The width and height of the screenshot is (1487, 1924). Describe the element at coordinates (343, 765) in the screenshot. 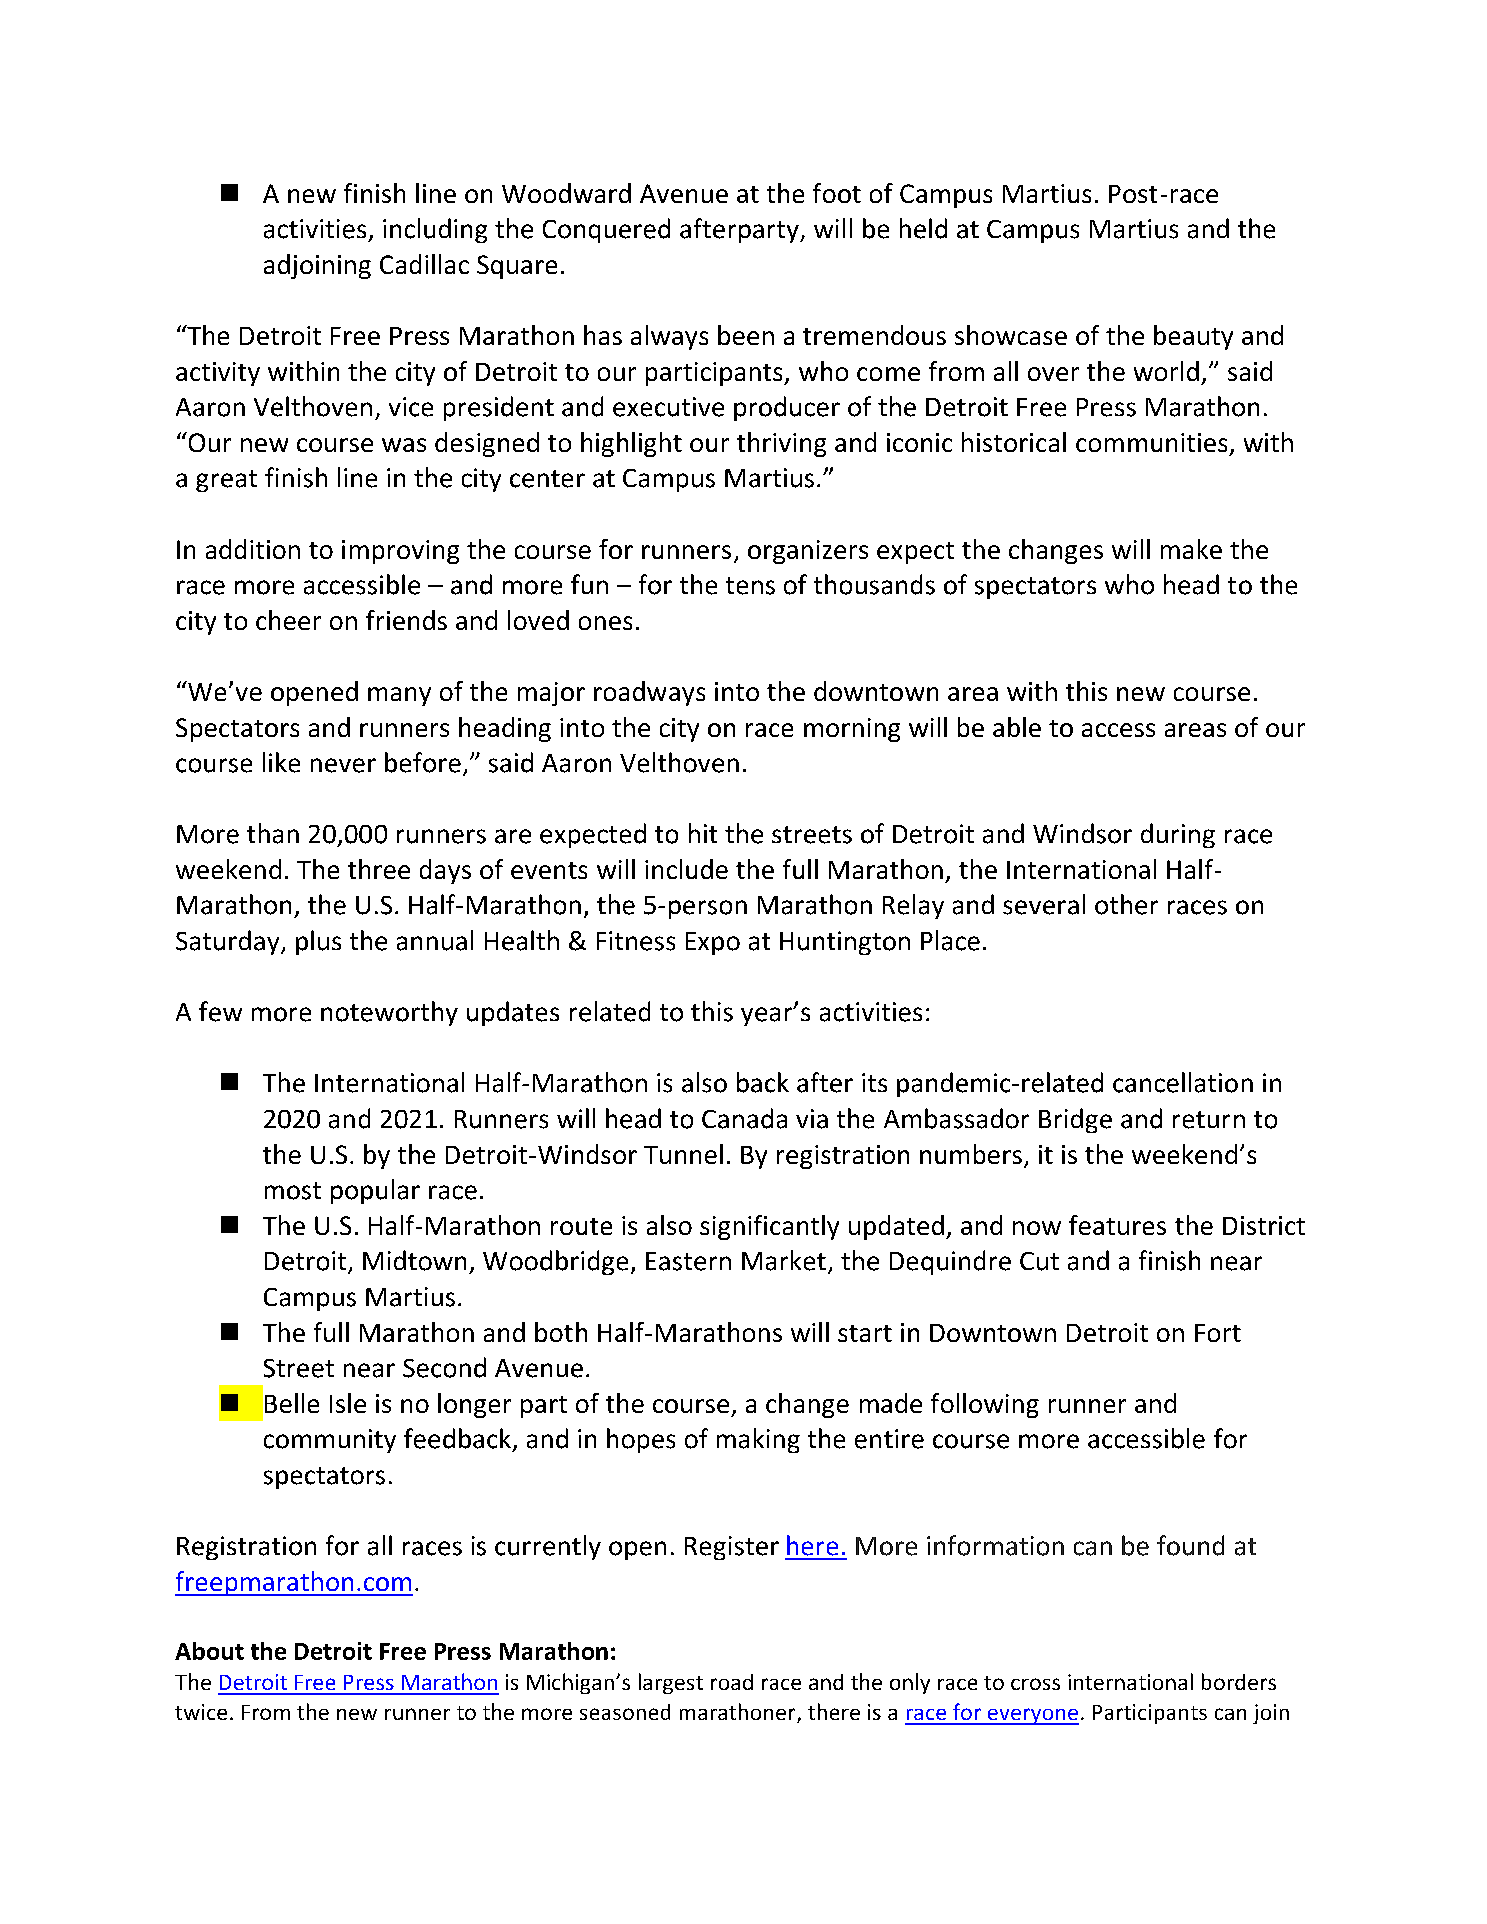

I see `never` at that location.
